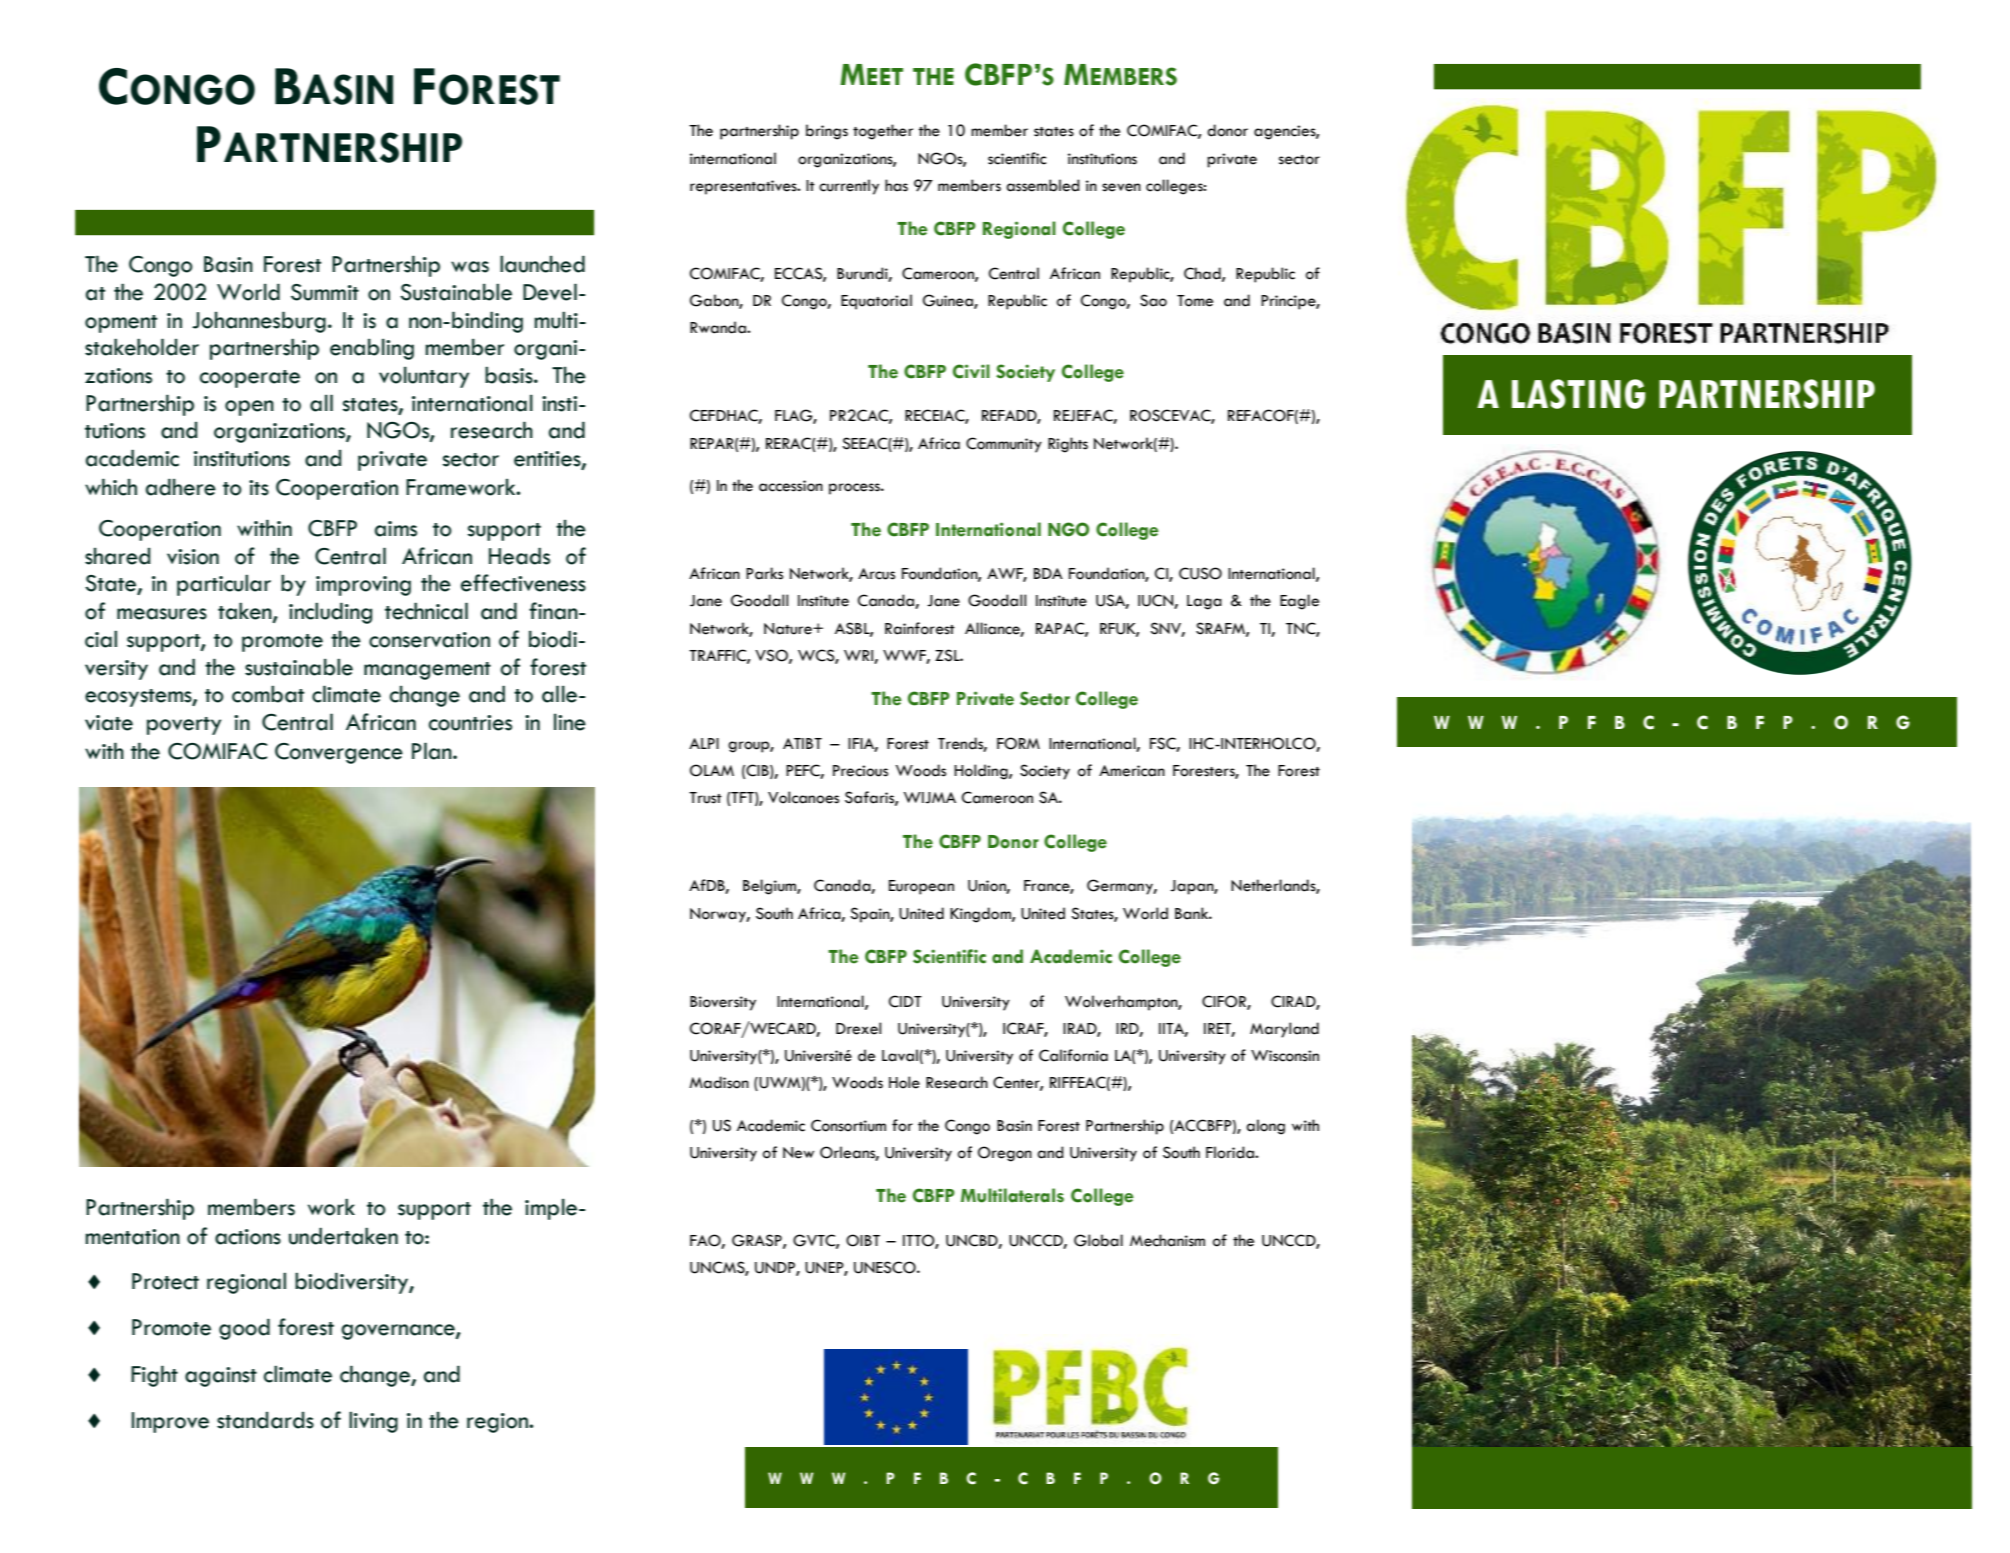 This image has height=1553, width=2010. I want to click on its, so click(259, 488).
